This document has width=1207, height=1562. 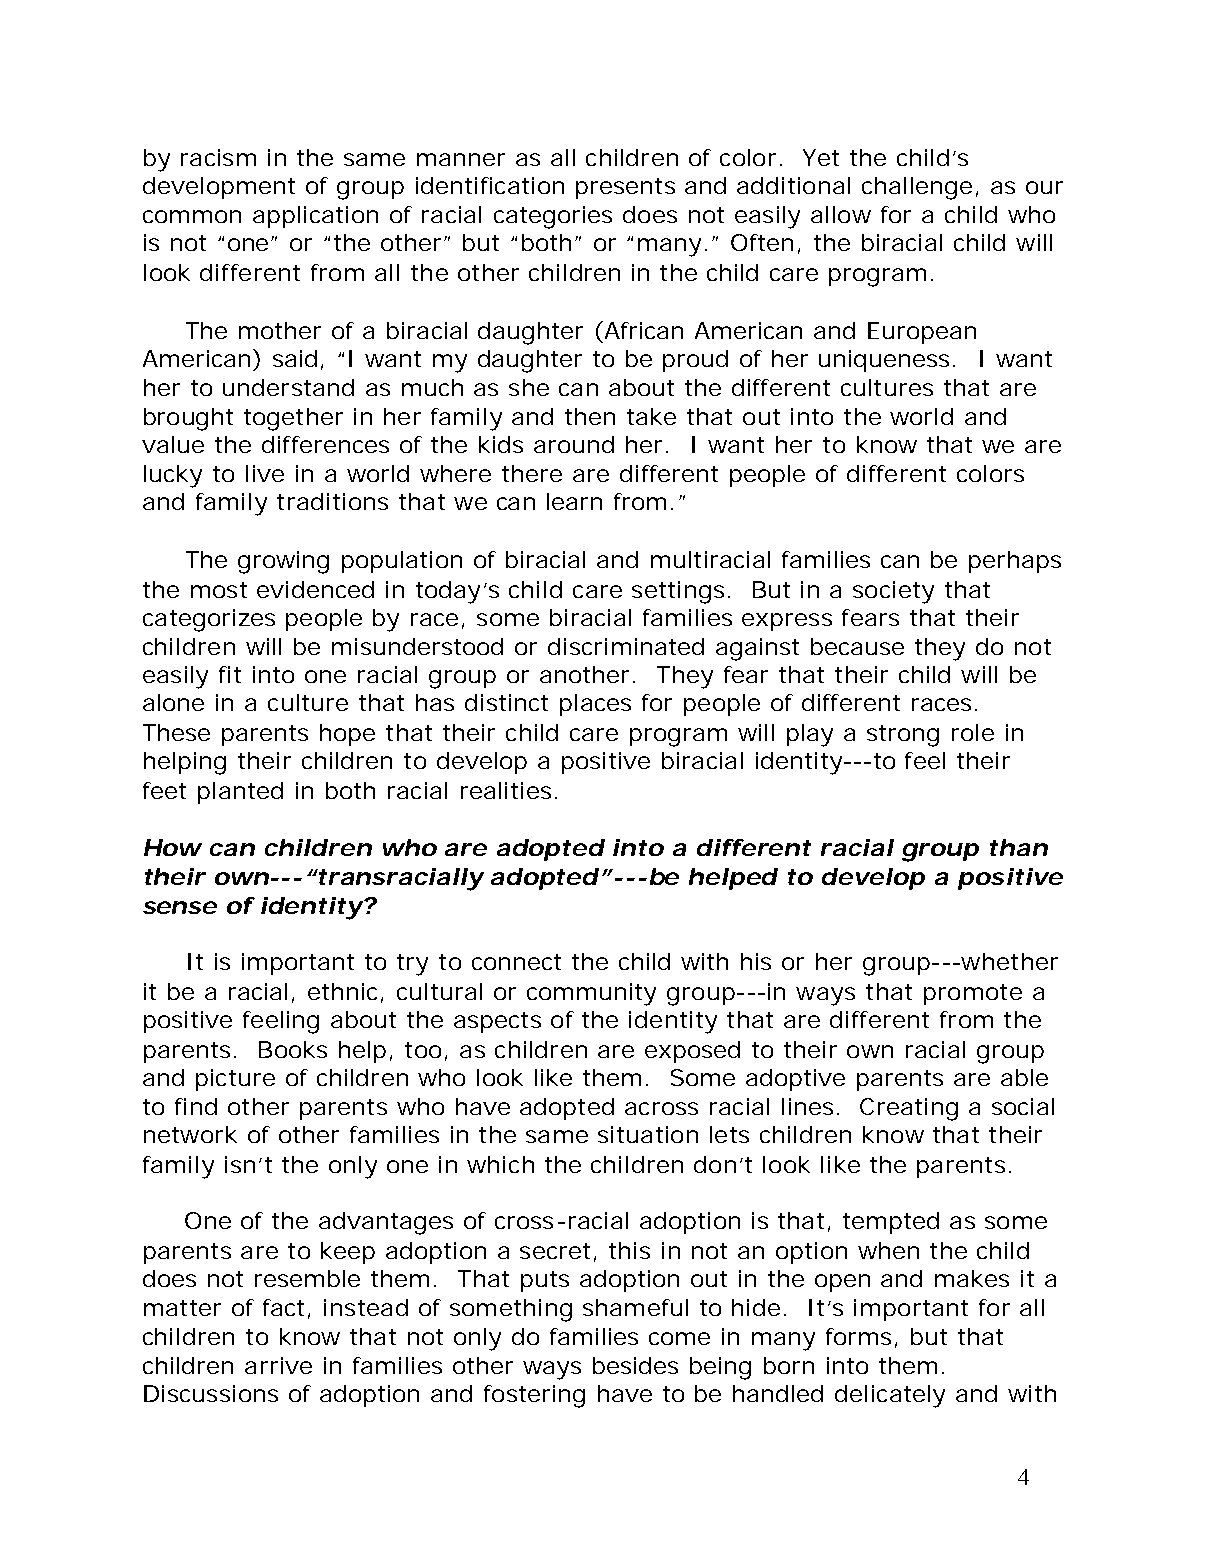 What do you see at coordinates (919, 188) in the document?
I see `challenge` at bounding box center [919, 188].
